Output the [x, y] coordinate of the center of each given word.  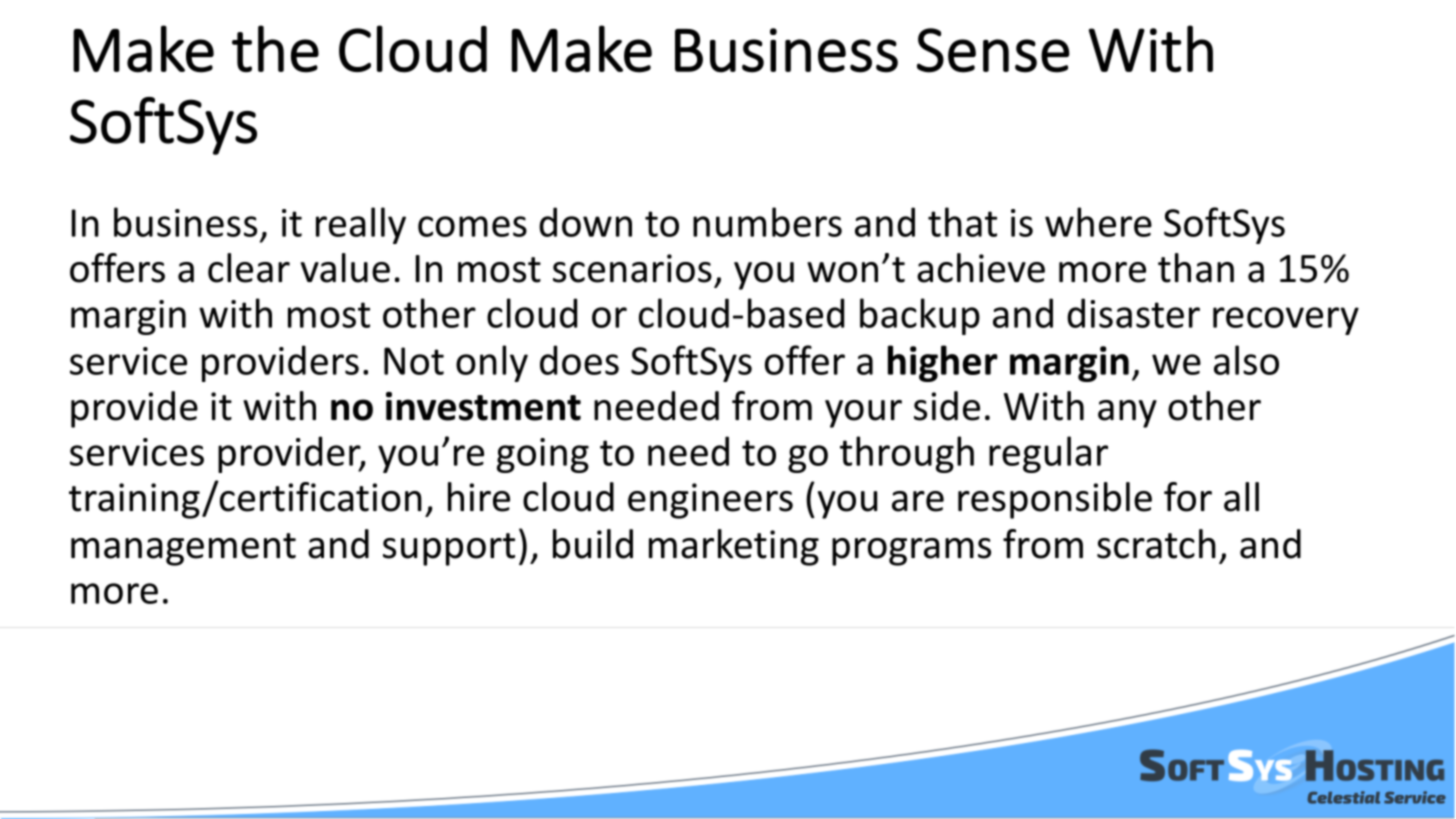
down [585, 222]
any [1127, 414]
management [183, 549]
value [345, 268]
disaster [1133, 313]
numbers [767, 222]
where [1098, 222]
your [863, 414]
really [361, 225]
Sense [993, 50]
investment [483, 406]
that [962, 222]
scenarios [632, 268]
